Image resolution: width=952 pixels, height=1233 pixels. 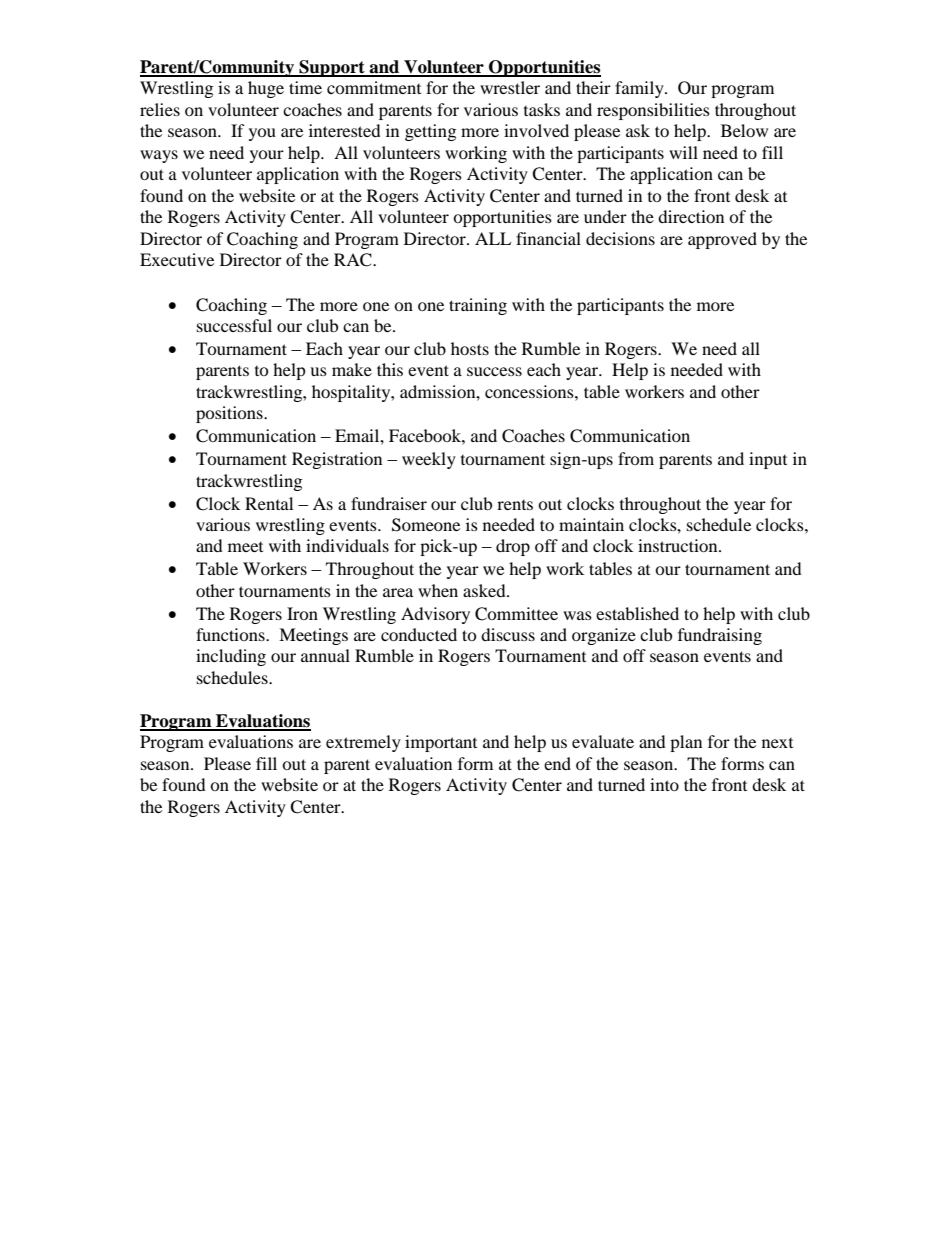 I want to click on Rental, so click(x=269, y=503).
